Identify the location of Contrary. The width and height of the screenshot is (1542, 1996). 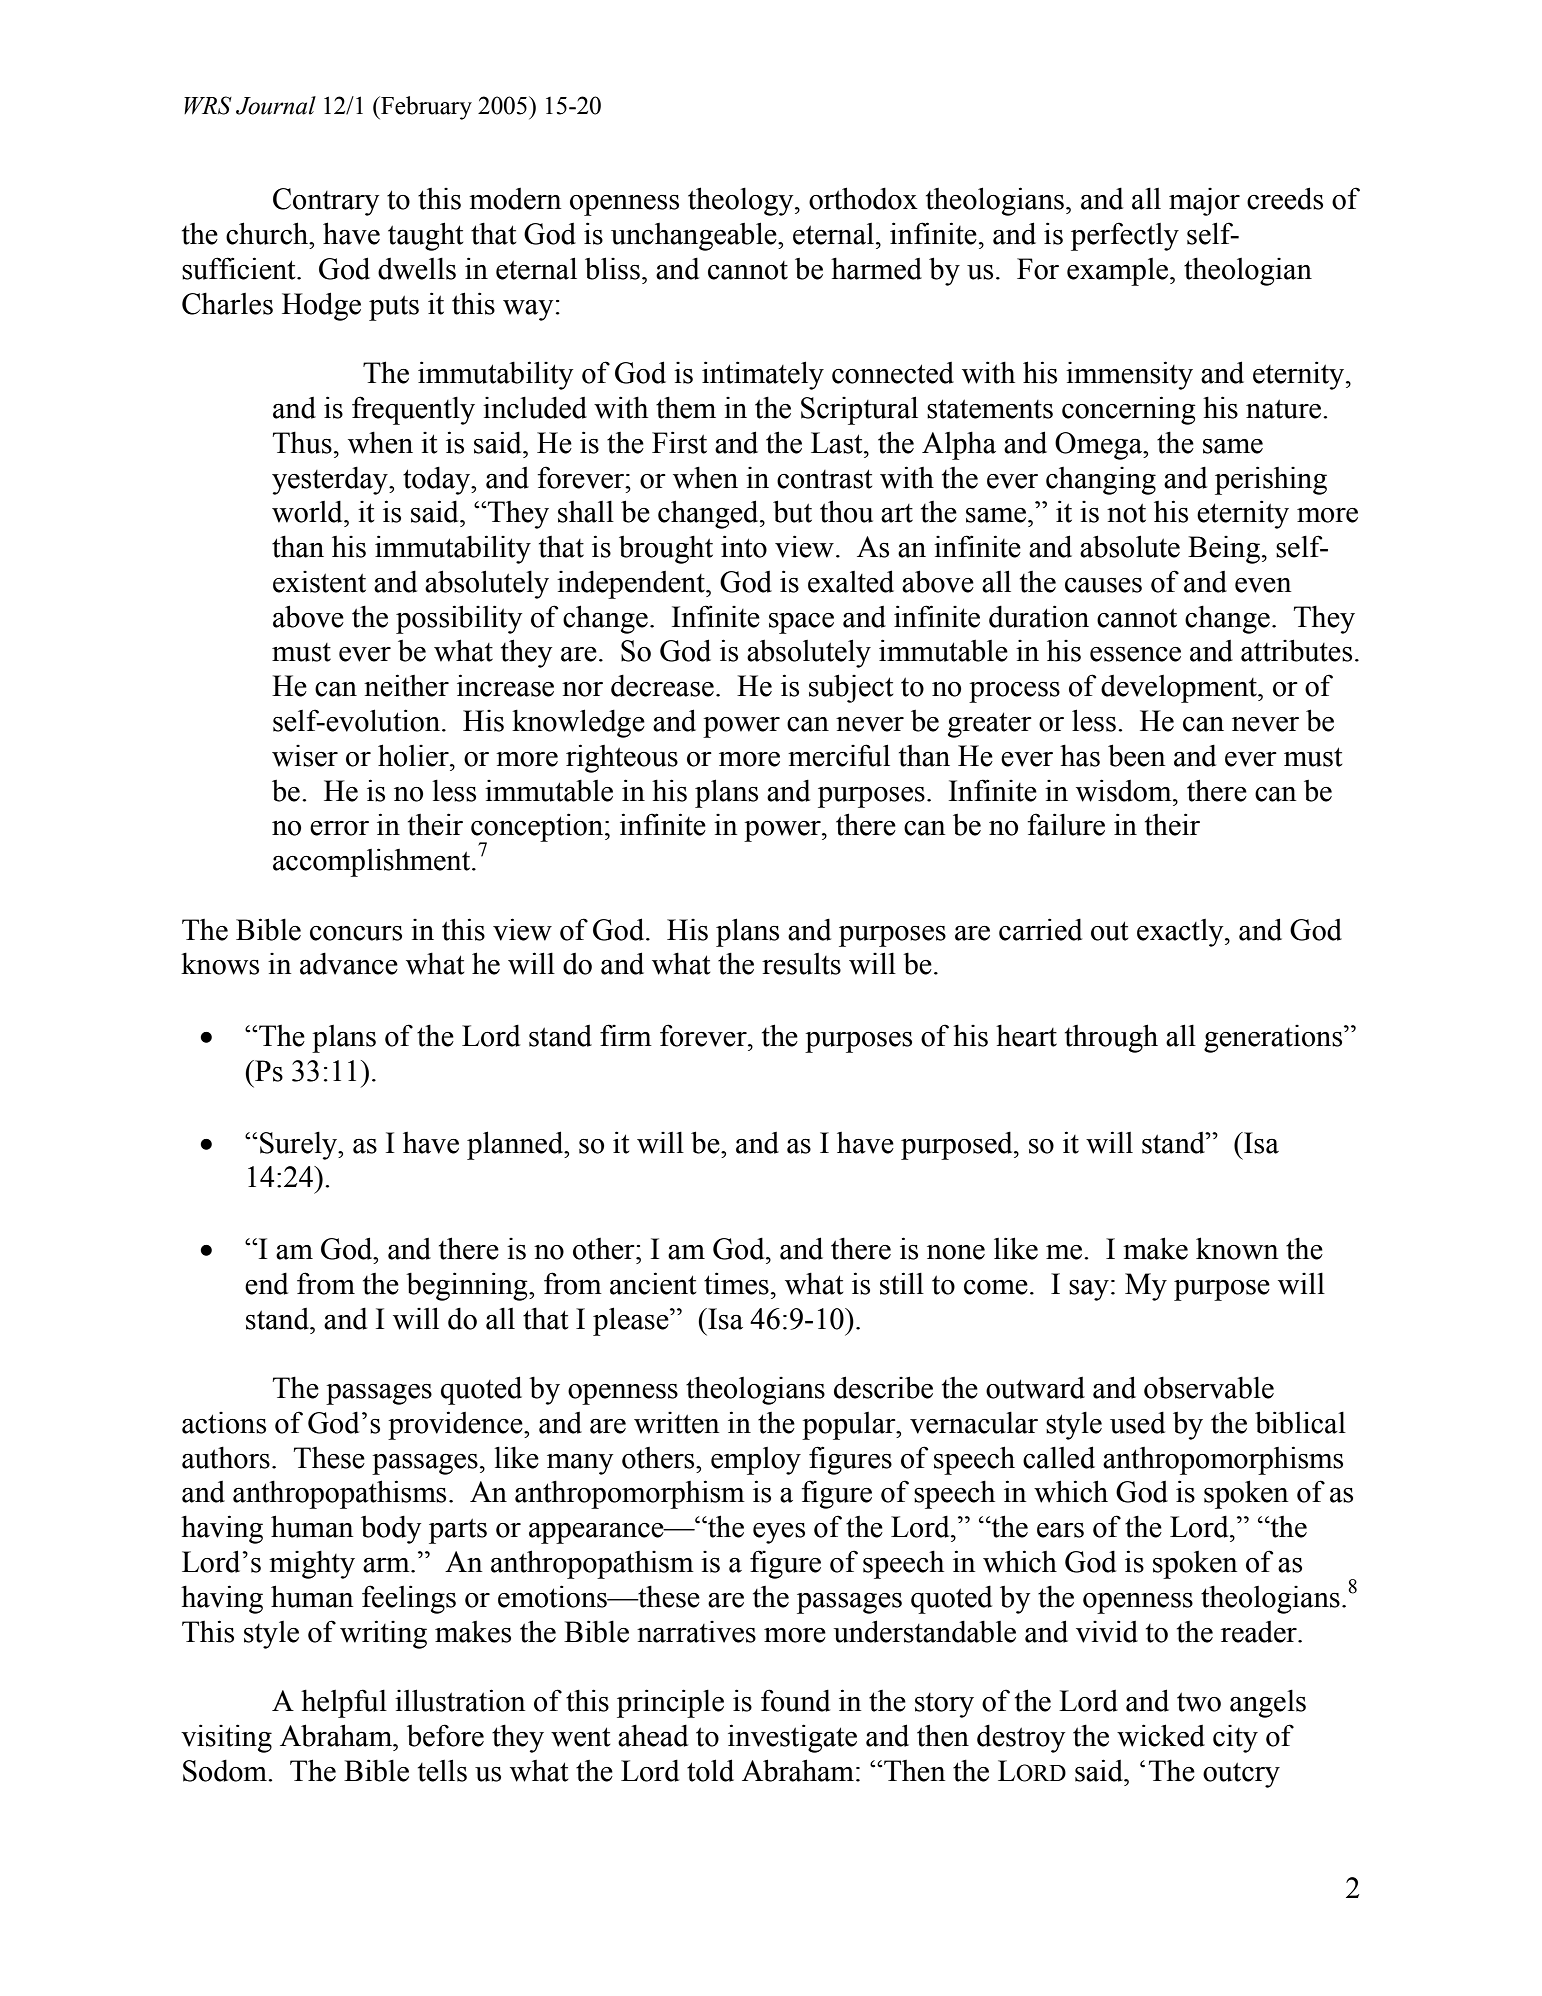
(326, 202).
